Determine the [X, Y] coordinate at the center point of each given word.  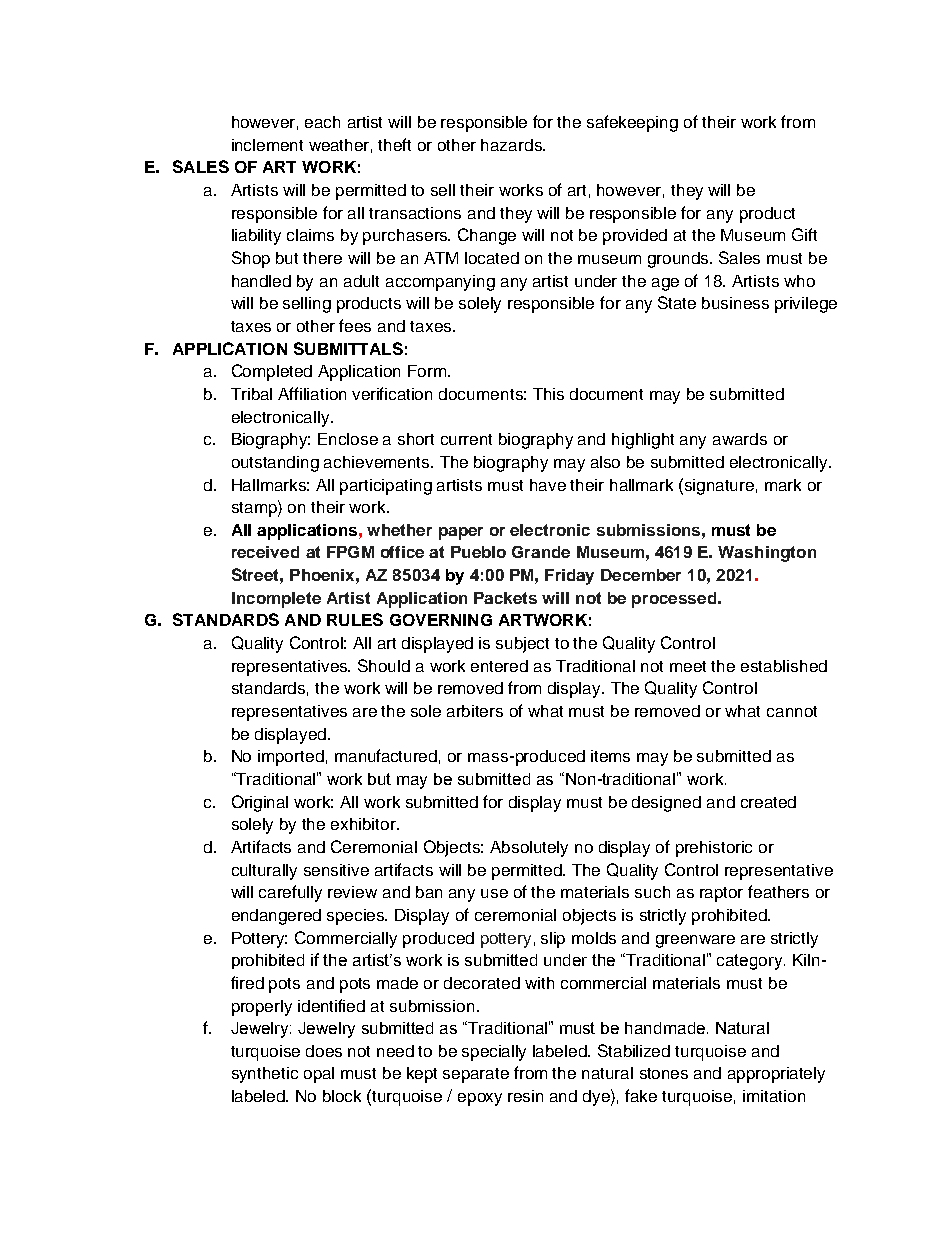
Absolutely [529, 849]
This [548, 394]
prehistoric [714, 849]
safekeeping [632, 123]
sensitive [336, 870]
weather [340, 146]
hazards [512, 145]
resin [525, 1096]
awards [740, 439]
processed [675, 600]
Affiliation [312, 393]
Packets [505, 598]
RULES [355, 619]
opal [319, 1075]
